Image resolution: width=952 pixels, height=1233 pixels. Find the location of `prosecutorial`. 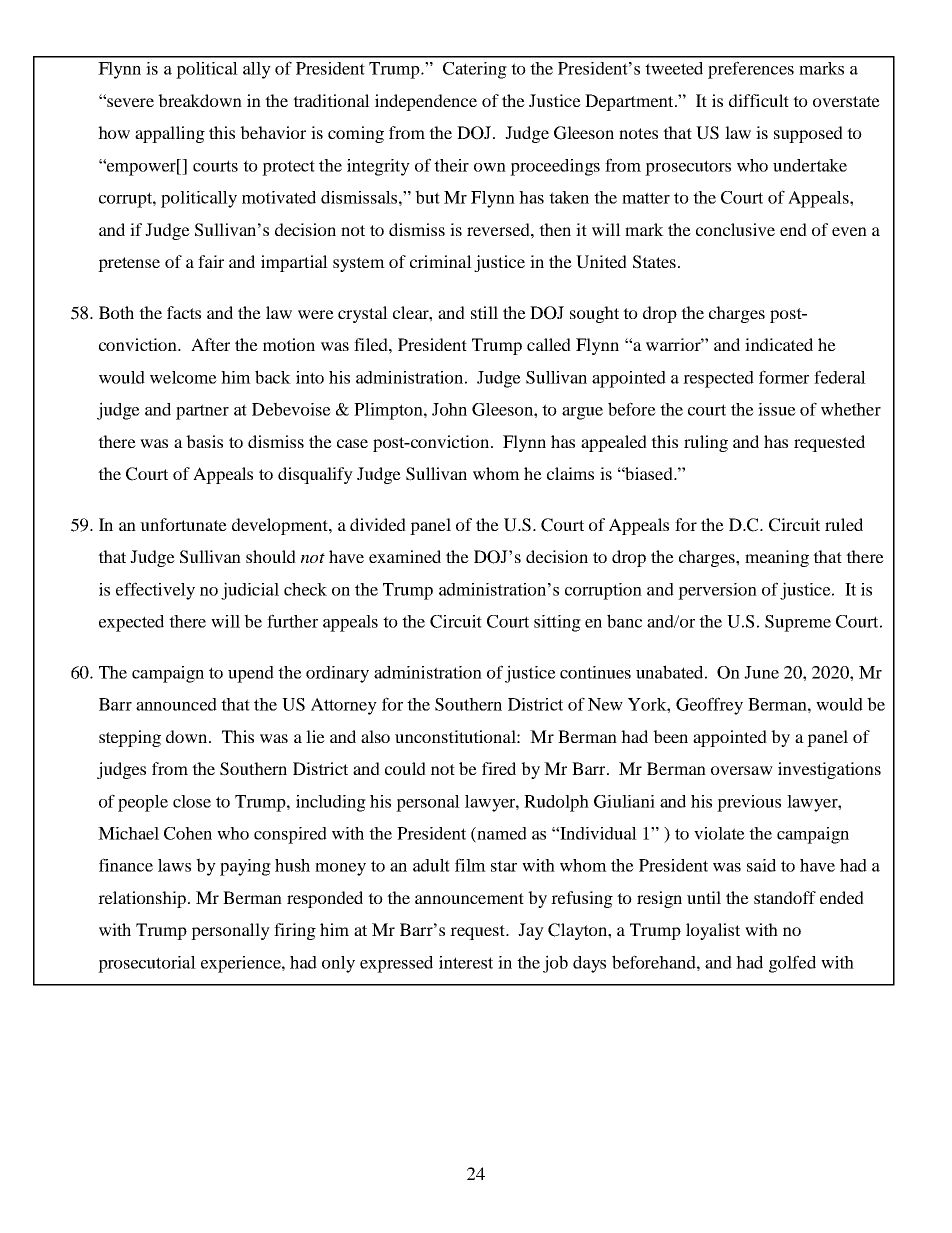

prosecutorial is located at coordinates (147, 964).
